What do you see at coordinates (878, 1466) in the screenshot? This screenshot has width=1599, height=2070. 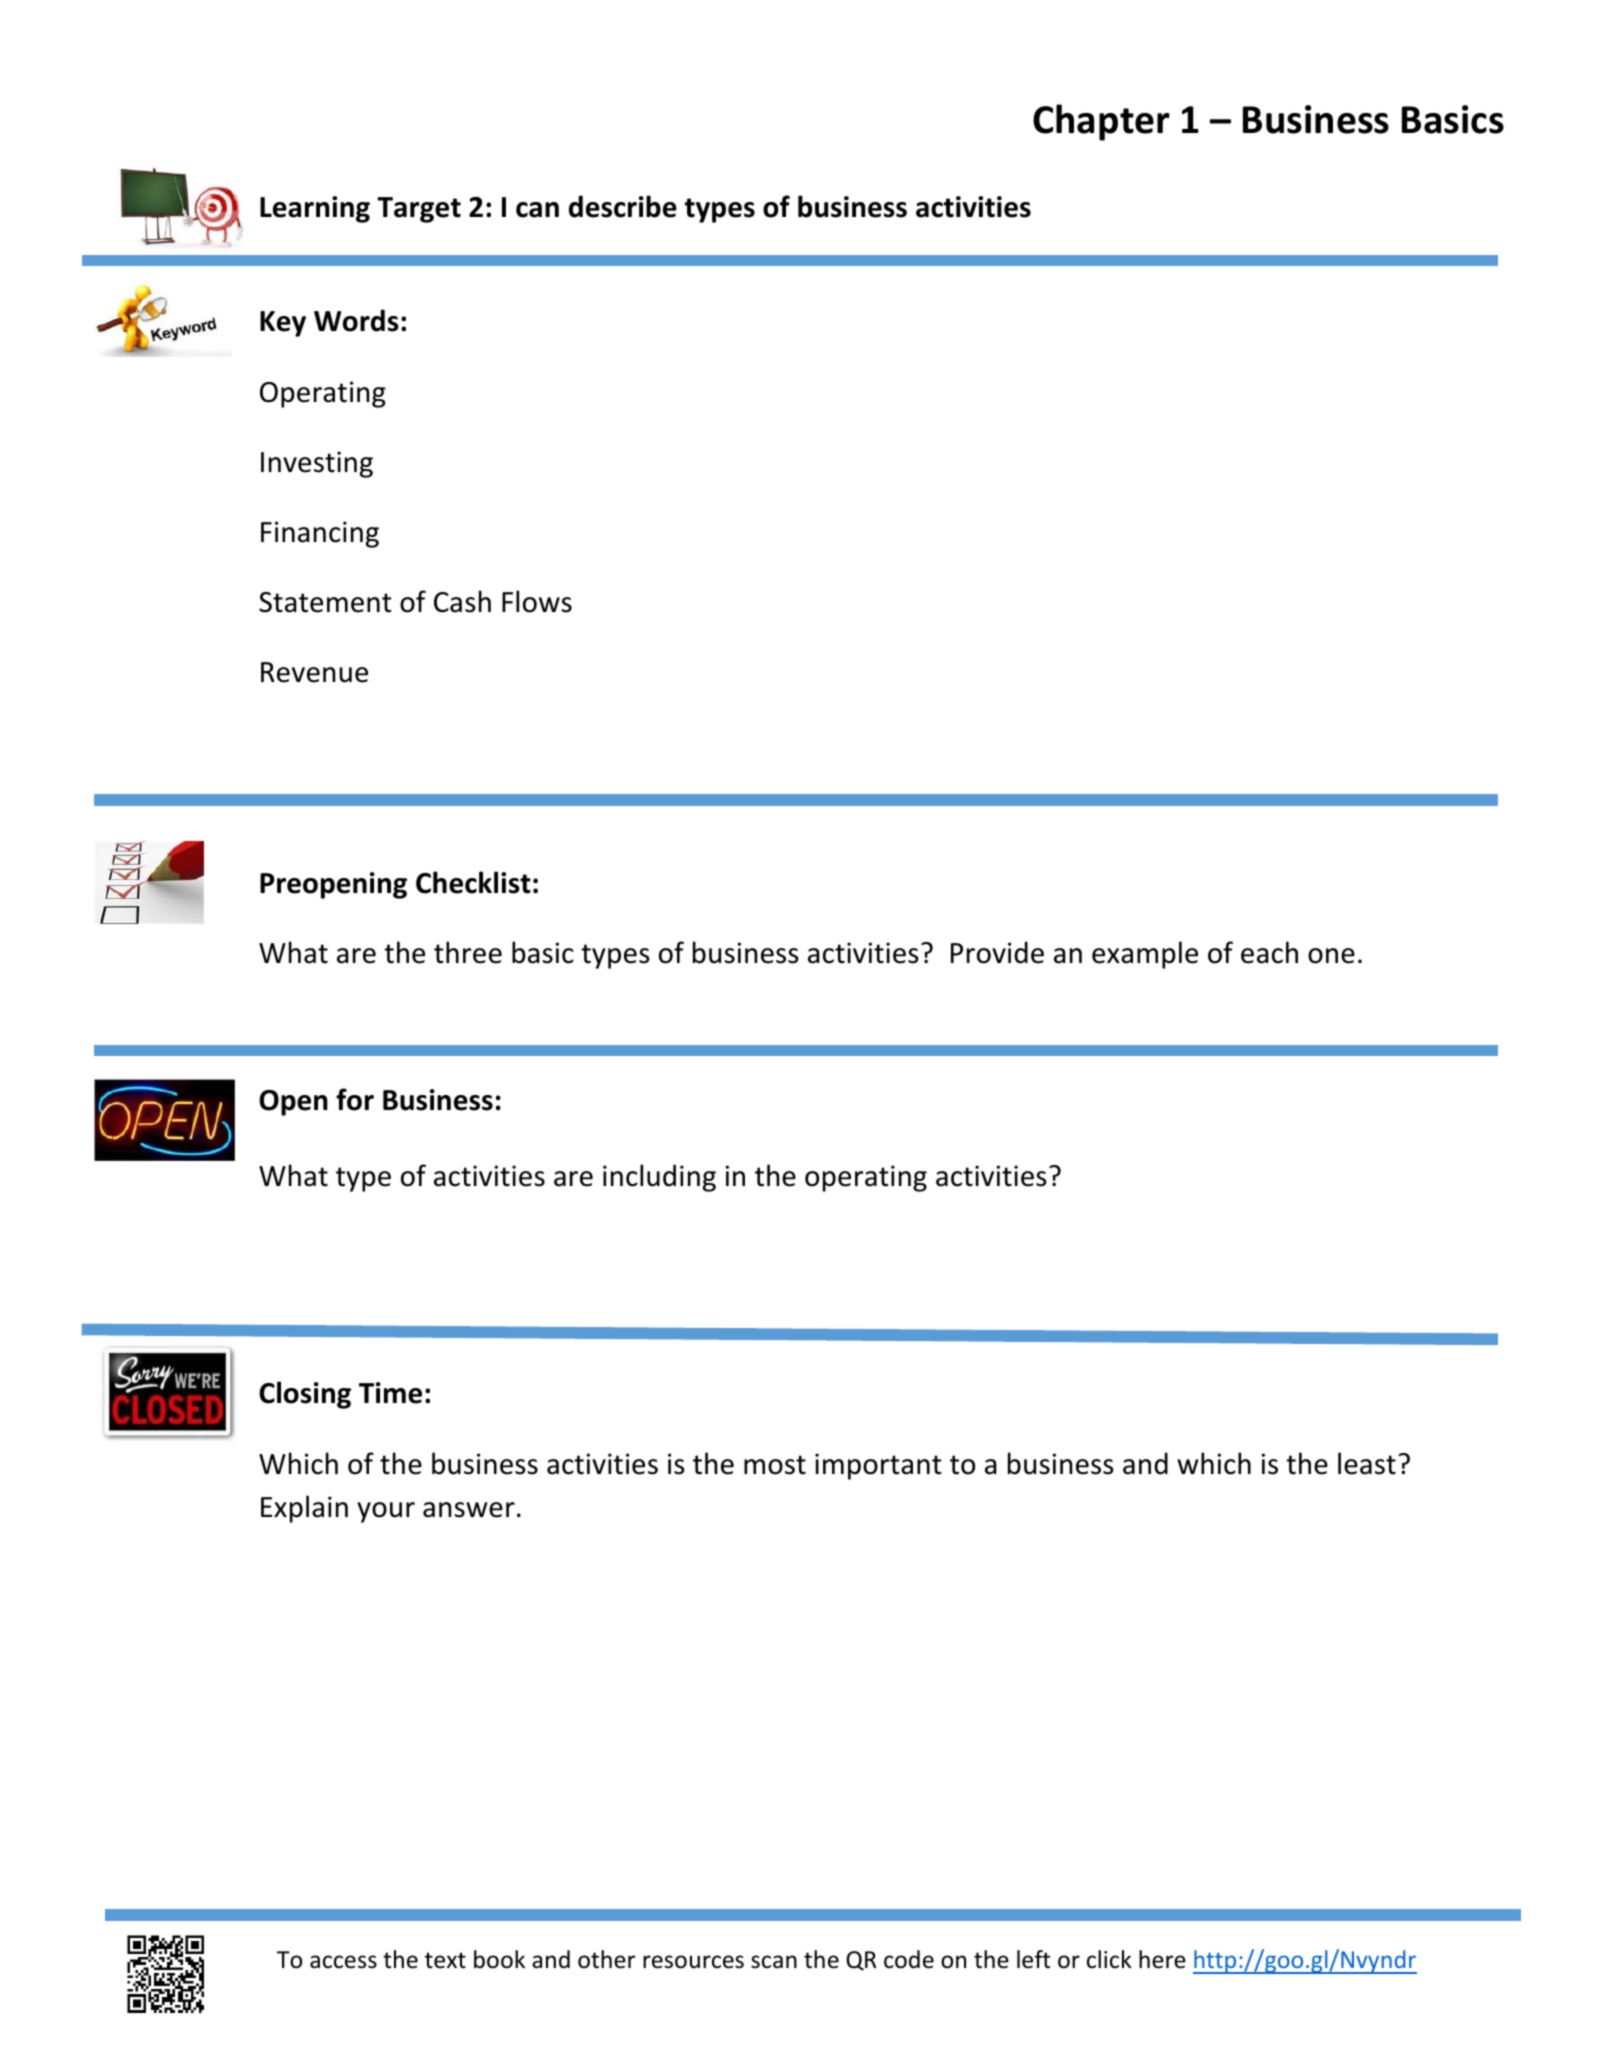 I see `important` at bounding box center [878, 1466].
